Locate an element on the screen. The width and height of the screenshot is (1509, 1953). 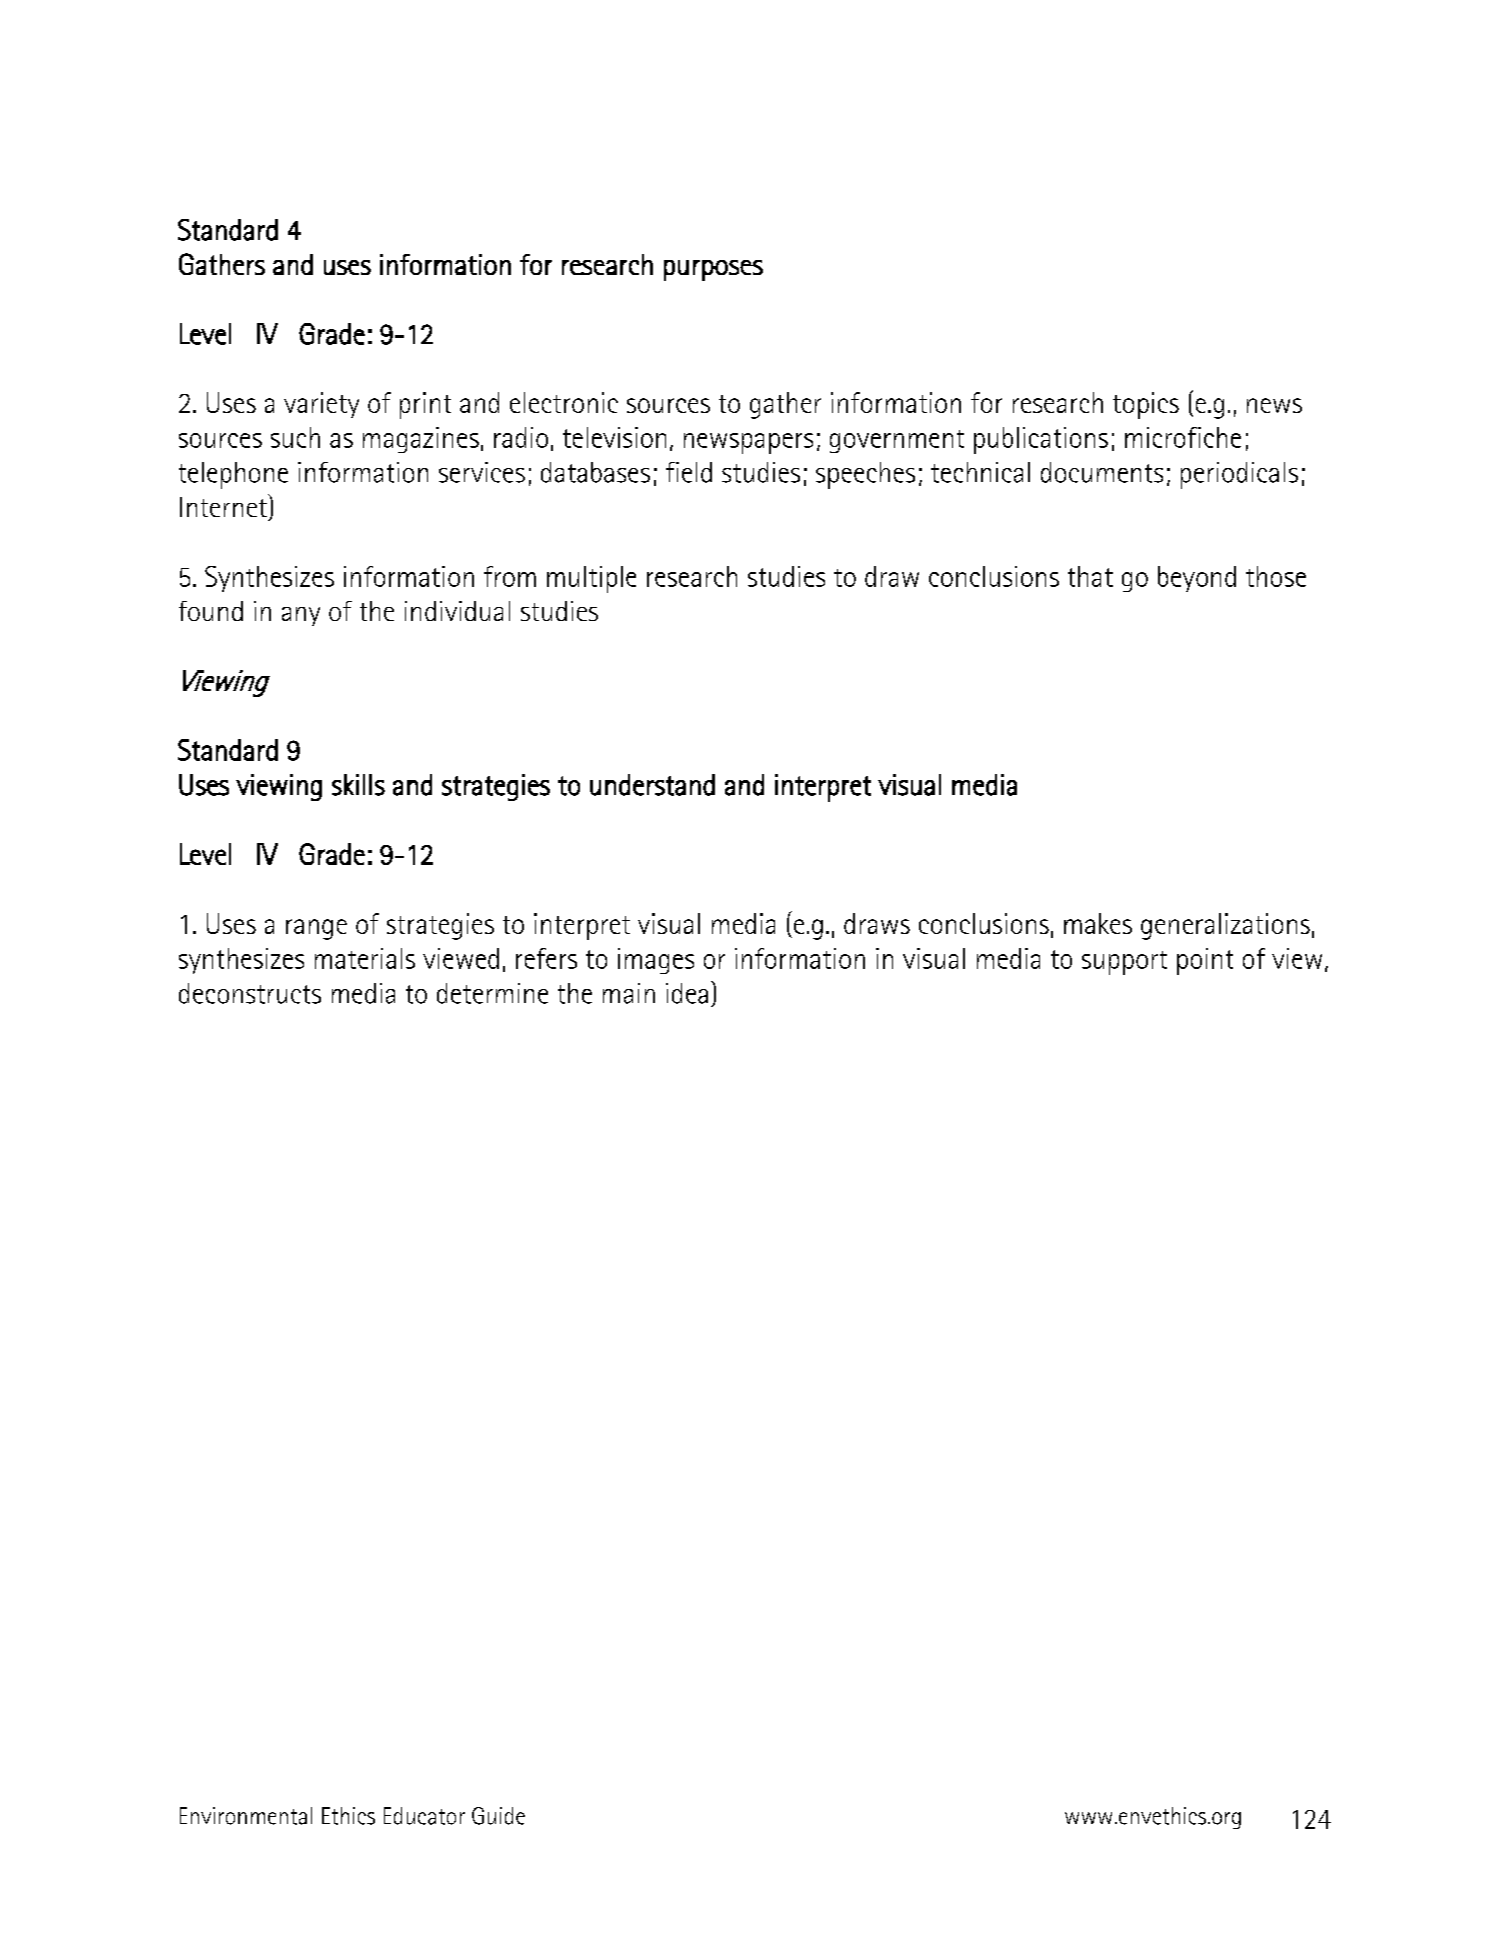
purposes is located at coordinates (713, 270).
